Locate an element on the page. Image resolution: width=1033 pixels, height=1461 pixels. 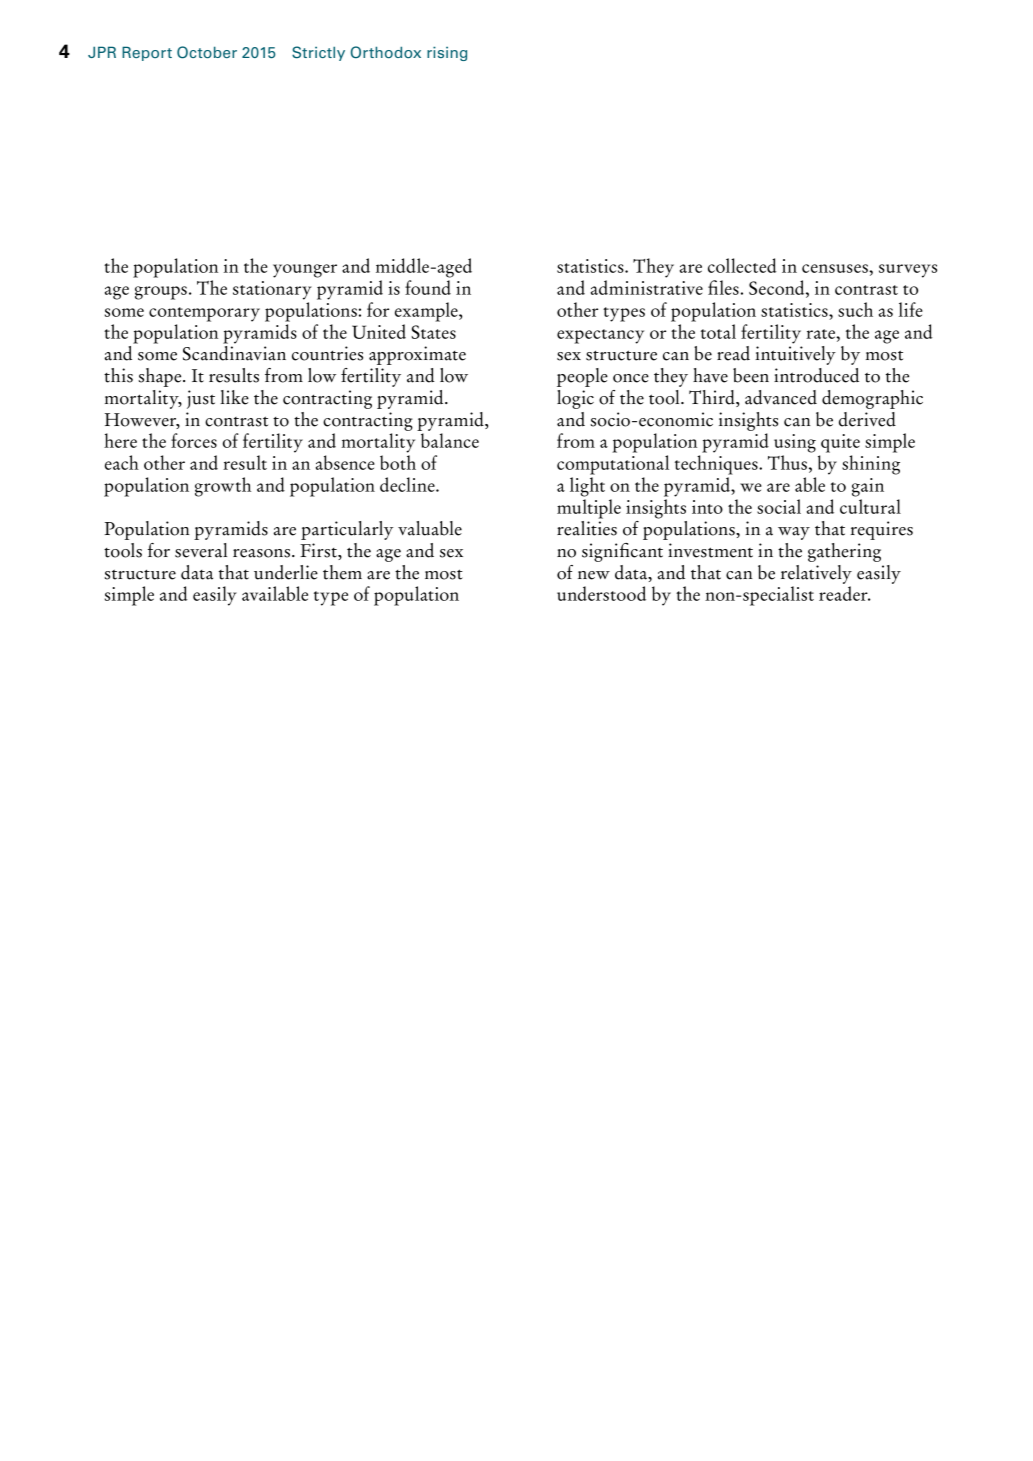
Thus is located at coordinates (787, 462).
